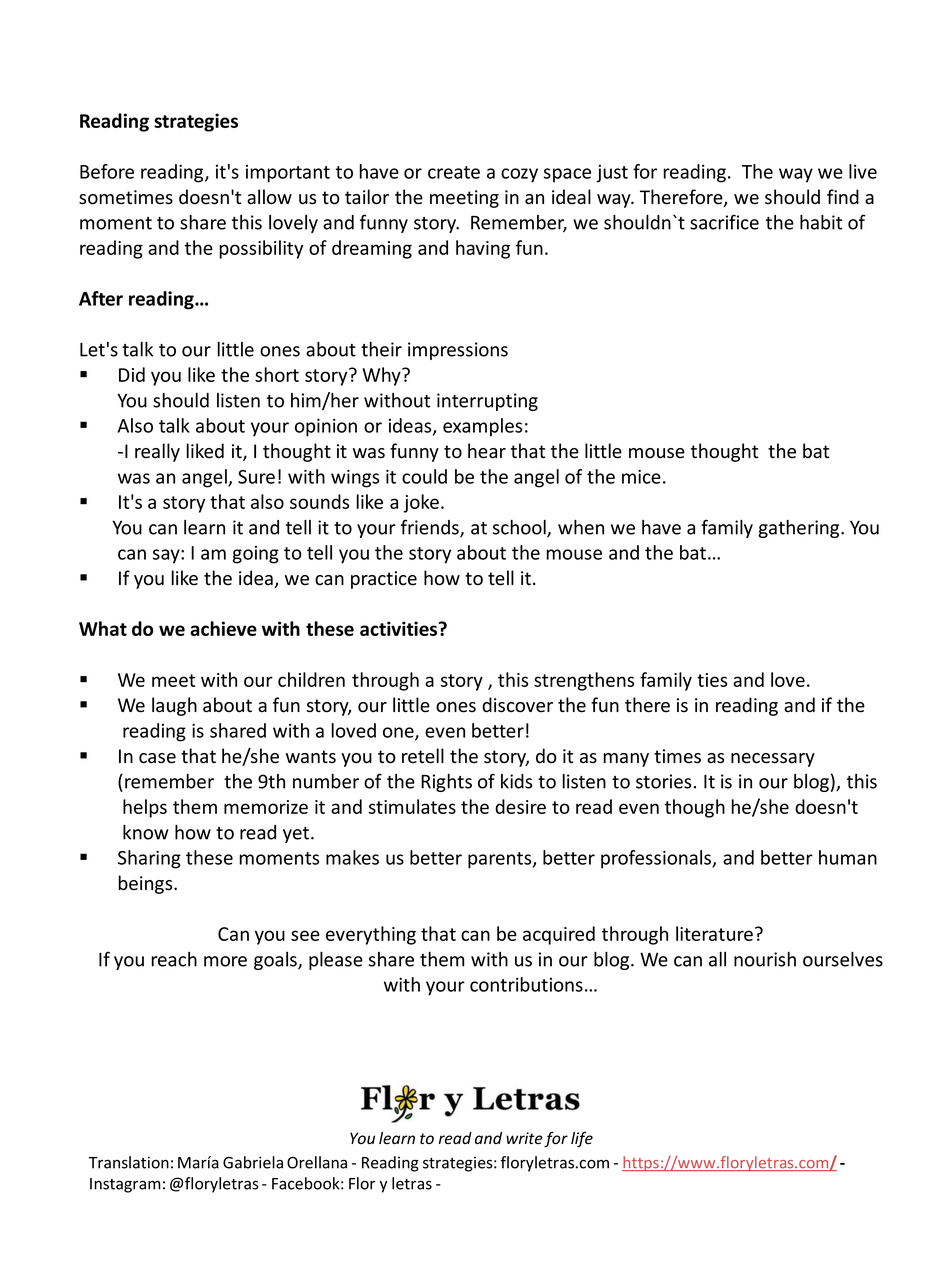 The image size is (952, 1270). What do you see at coordinates (773, 760) in the screenshot?
I see `necessary` at bounding box center [773, 760].
